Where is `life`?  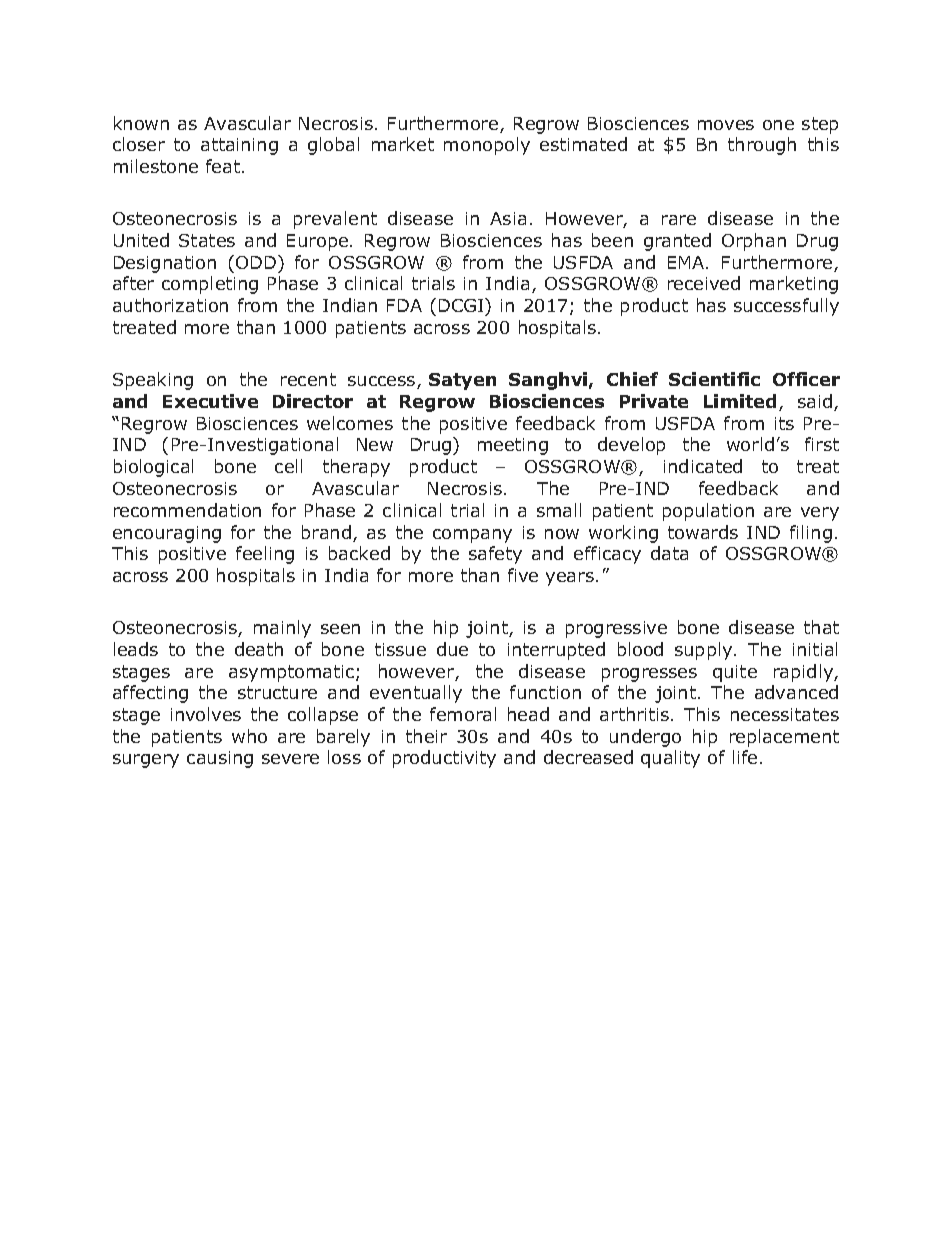 life is located at coordinates (745, 757).
